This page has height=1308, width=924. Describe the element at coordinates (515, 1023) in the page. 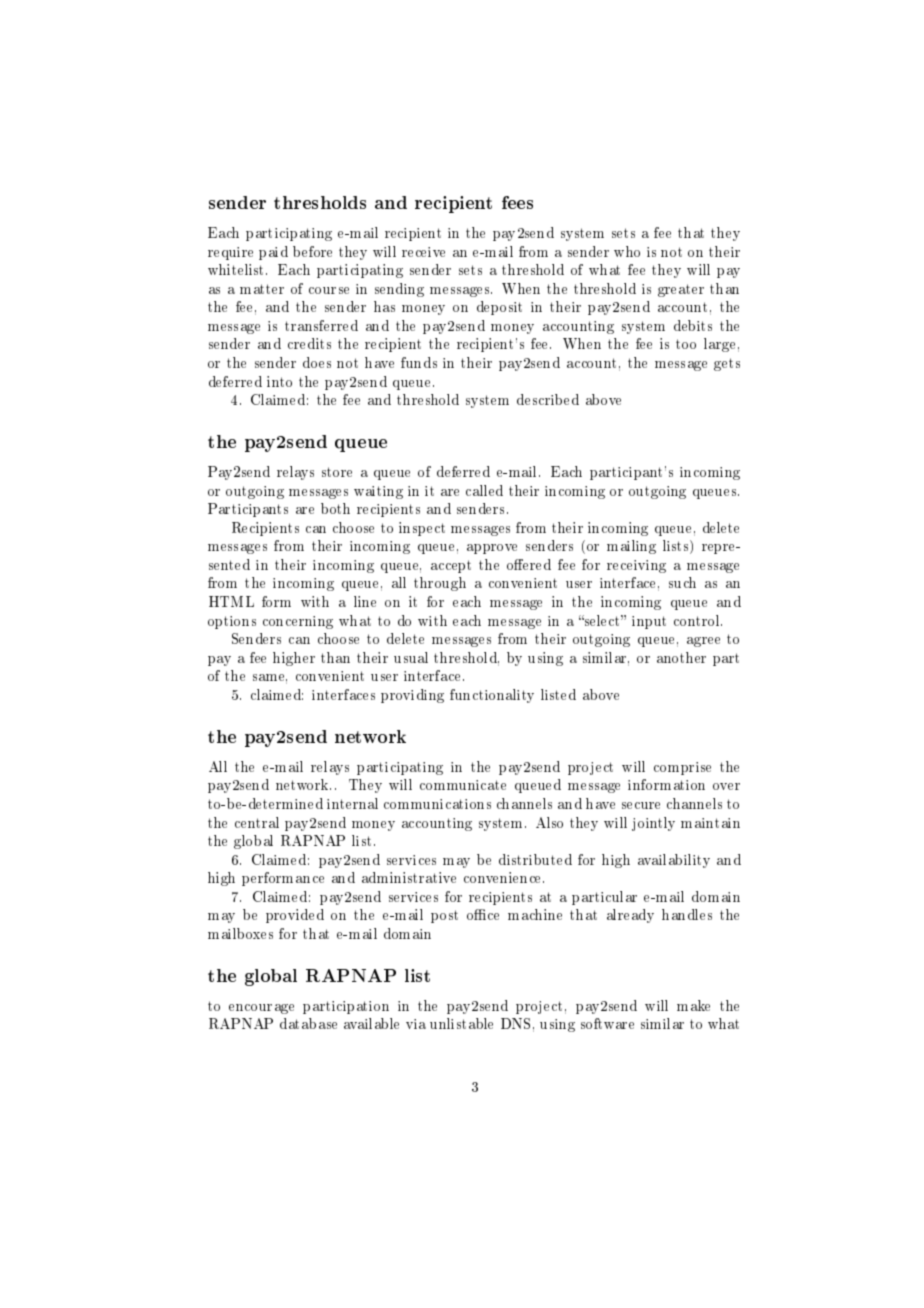

I see `DNS` at that location.
